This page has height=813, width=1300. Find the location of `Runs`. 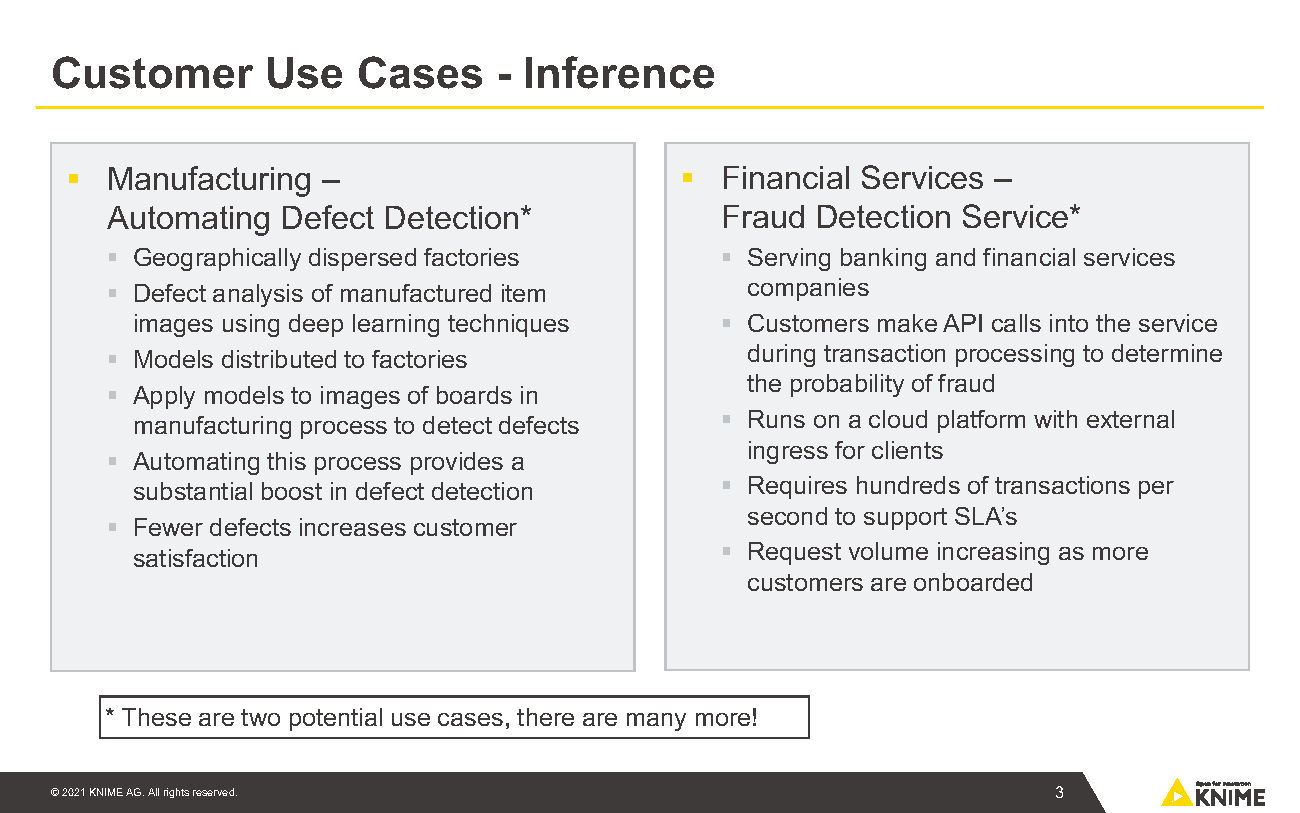

Runs is located at coordinates (777, 419).
